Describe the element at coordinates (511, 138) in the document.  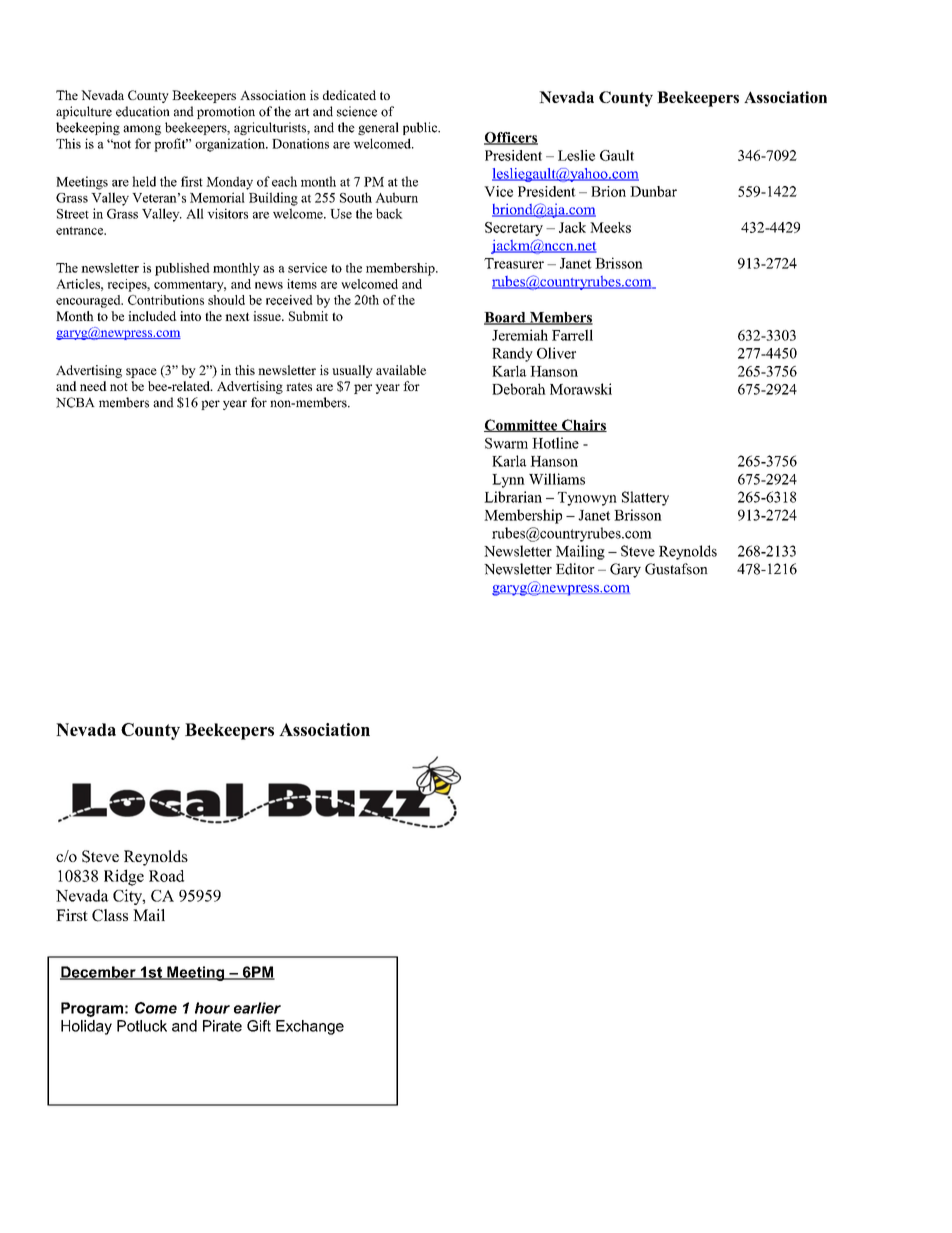
I see `Officers` at that location.
